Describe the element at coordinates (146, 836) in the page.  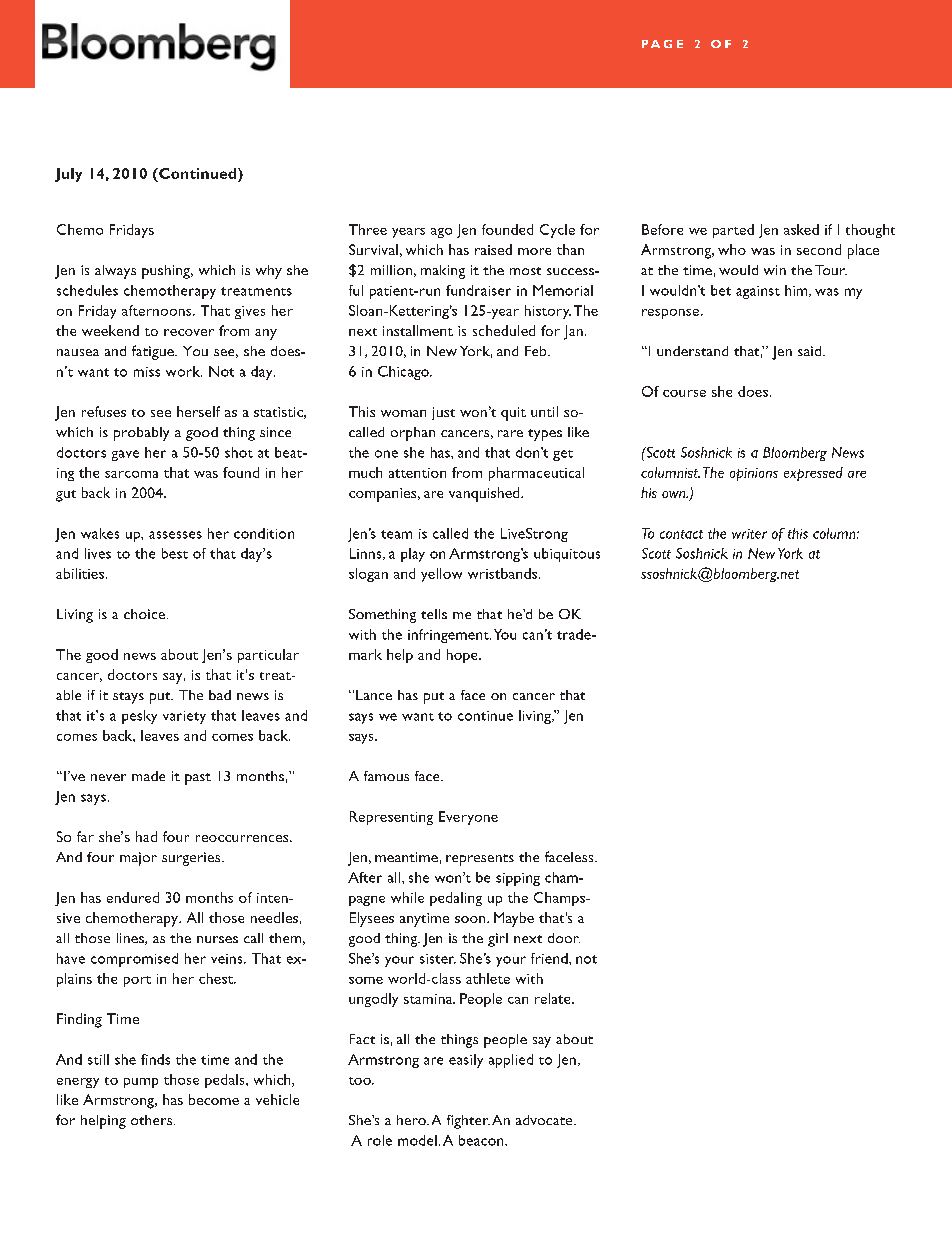
I see `had` at that location.
